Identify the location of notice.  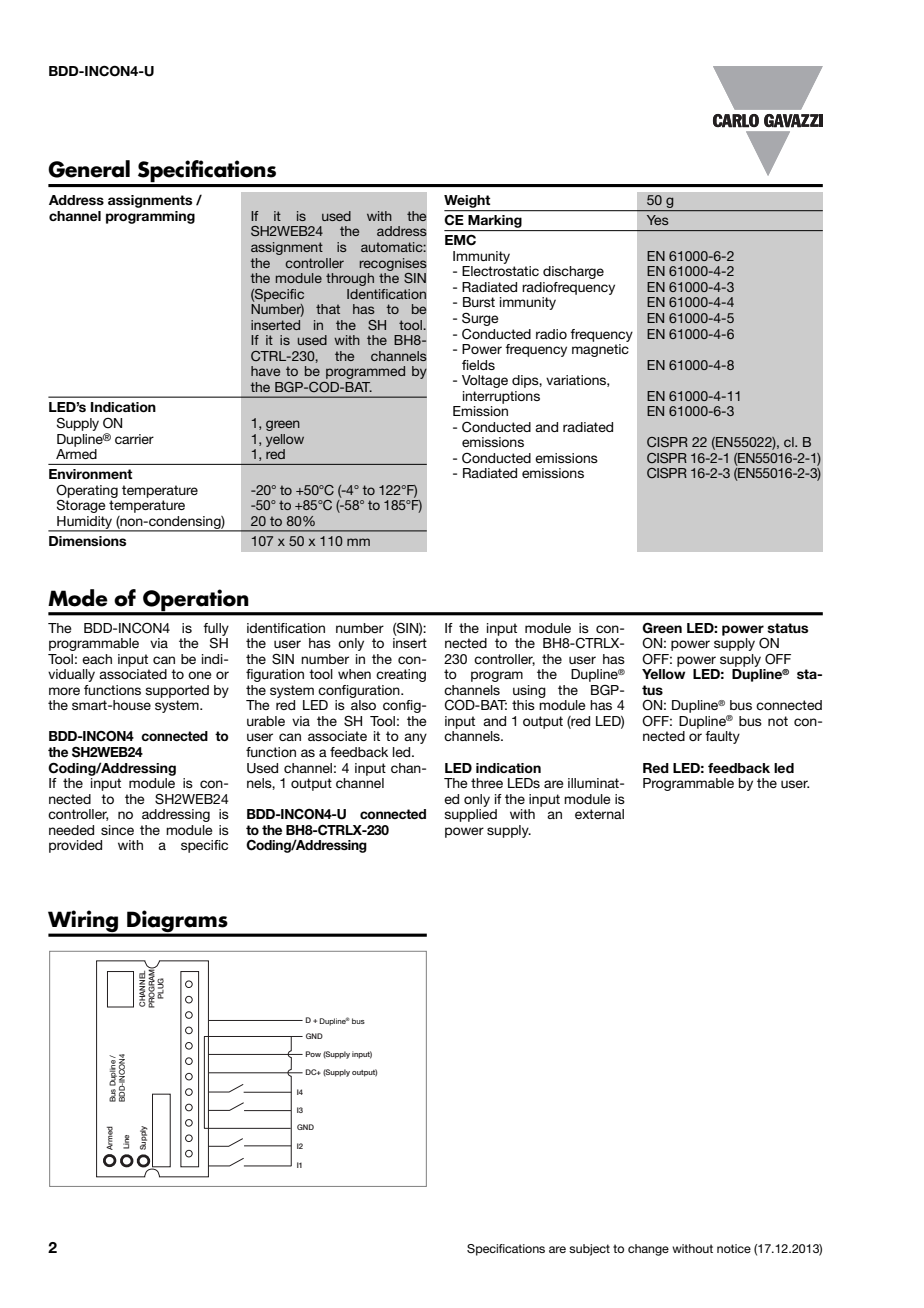
(734, 1248).
